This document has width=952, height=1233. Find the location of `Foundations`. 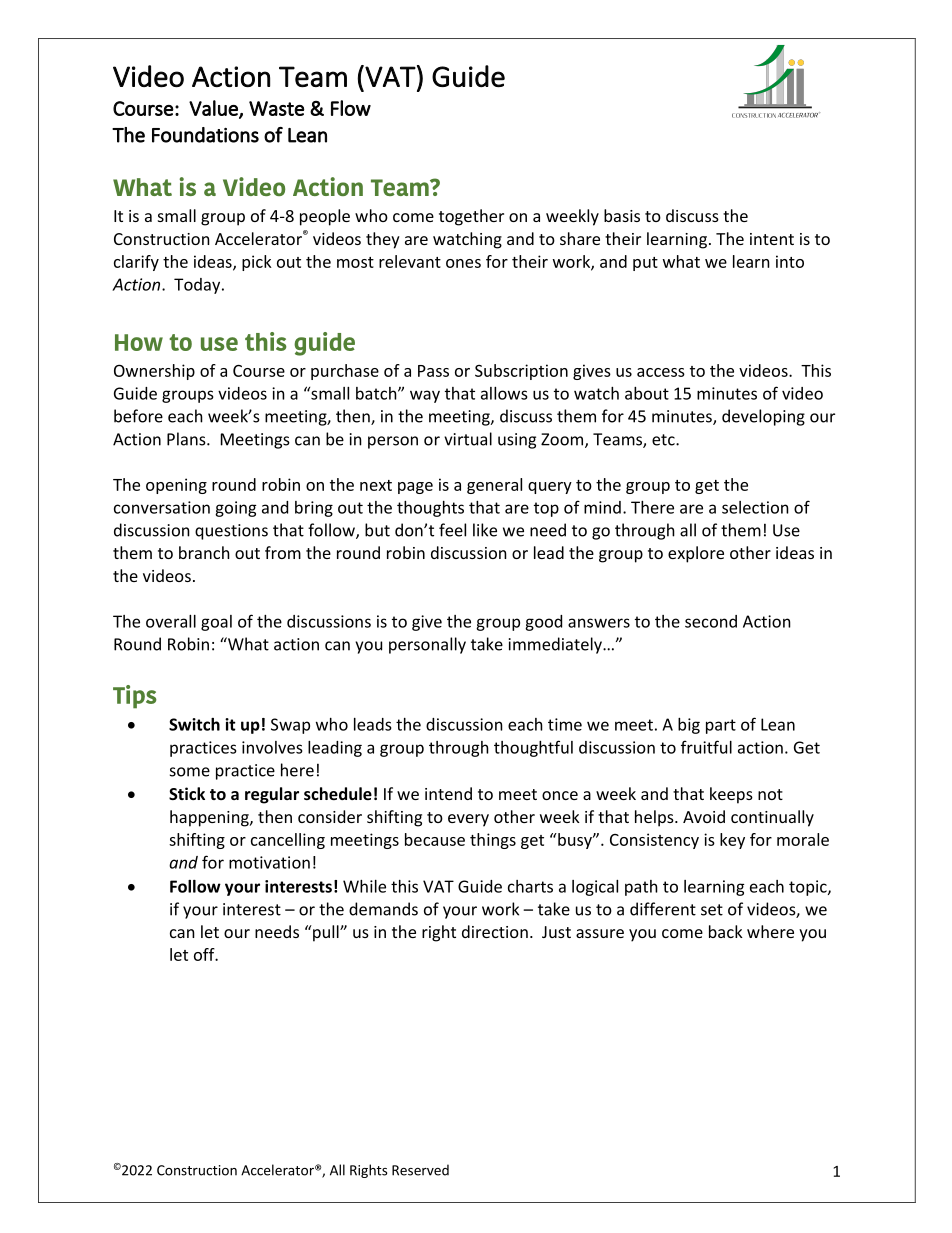

Foundations is located at coordinates (205, 135).
